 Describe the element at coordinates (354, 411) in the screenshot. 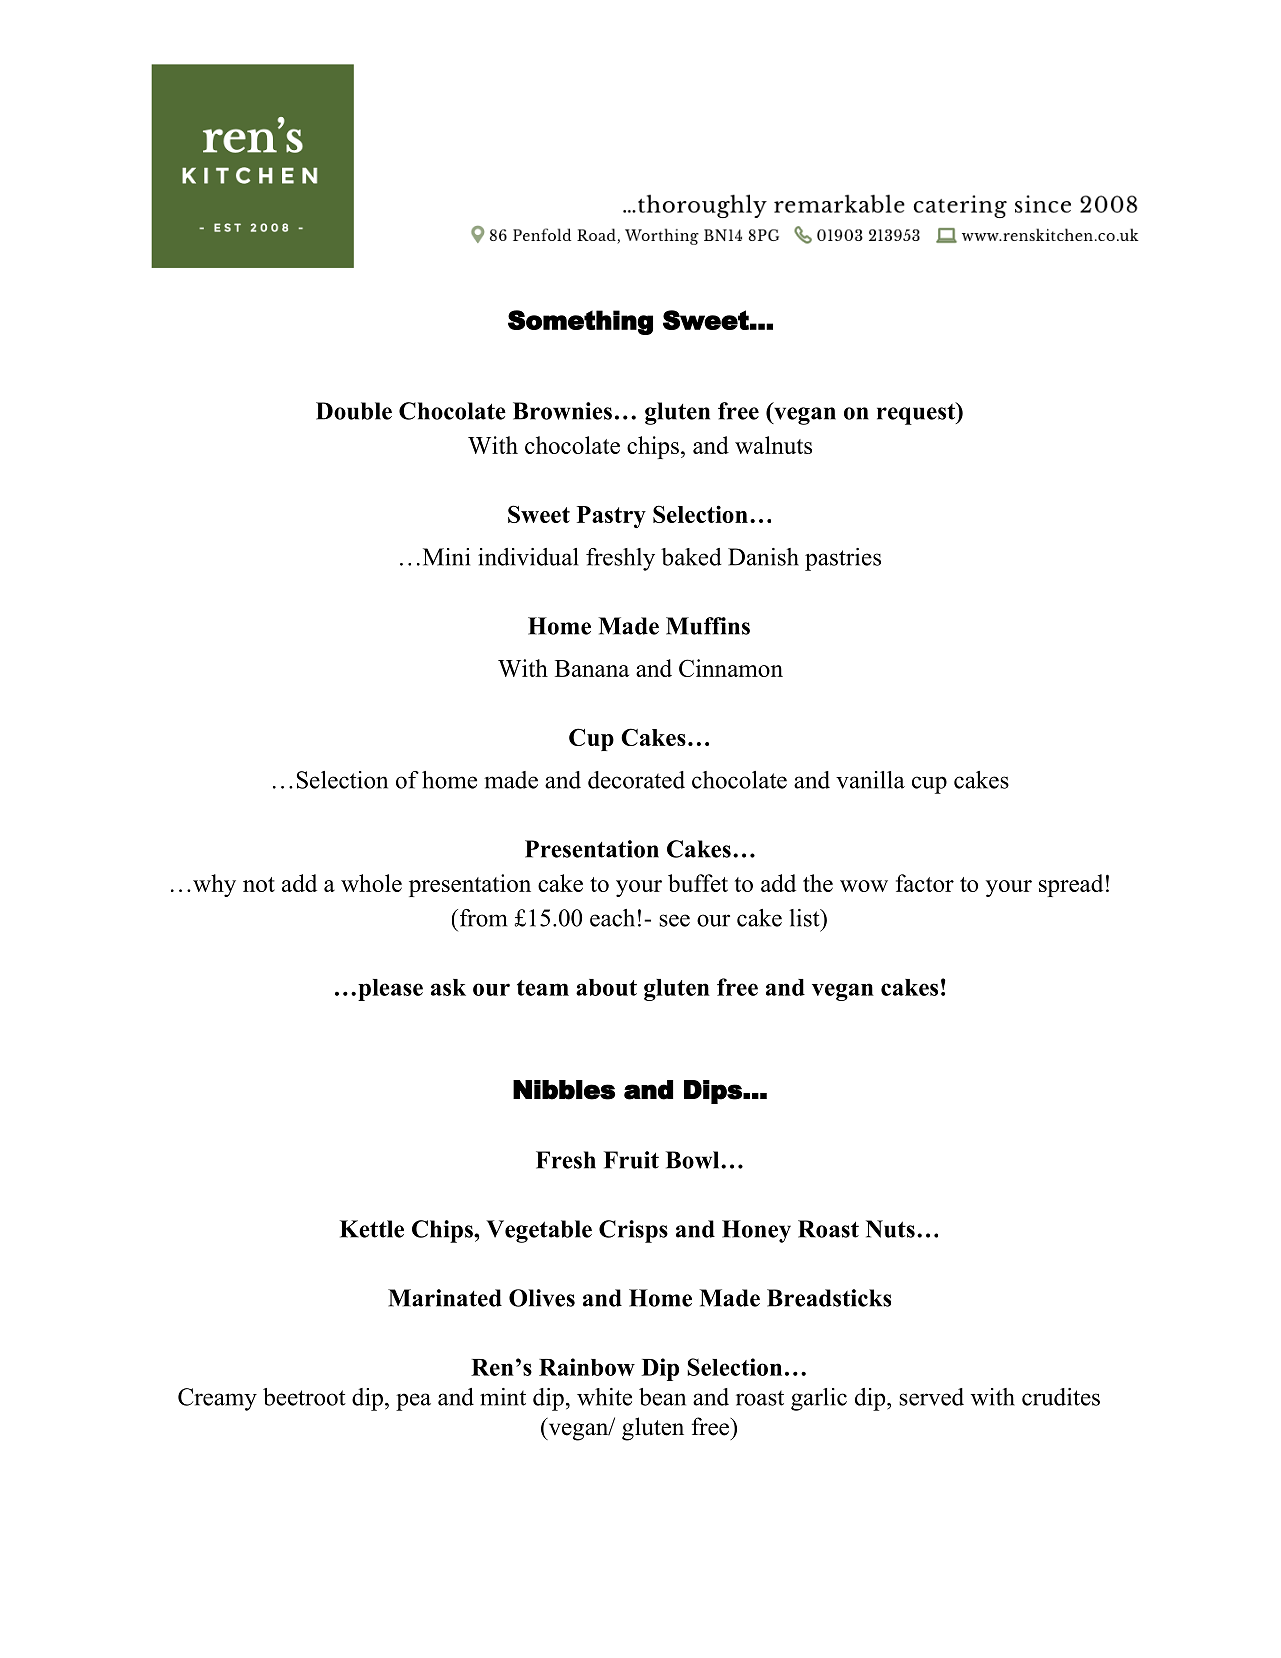

I see `Double` at that location.
